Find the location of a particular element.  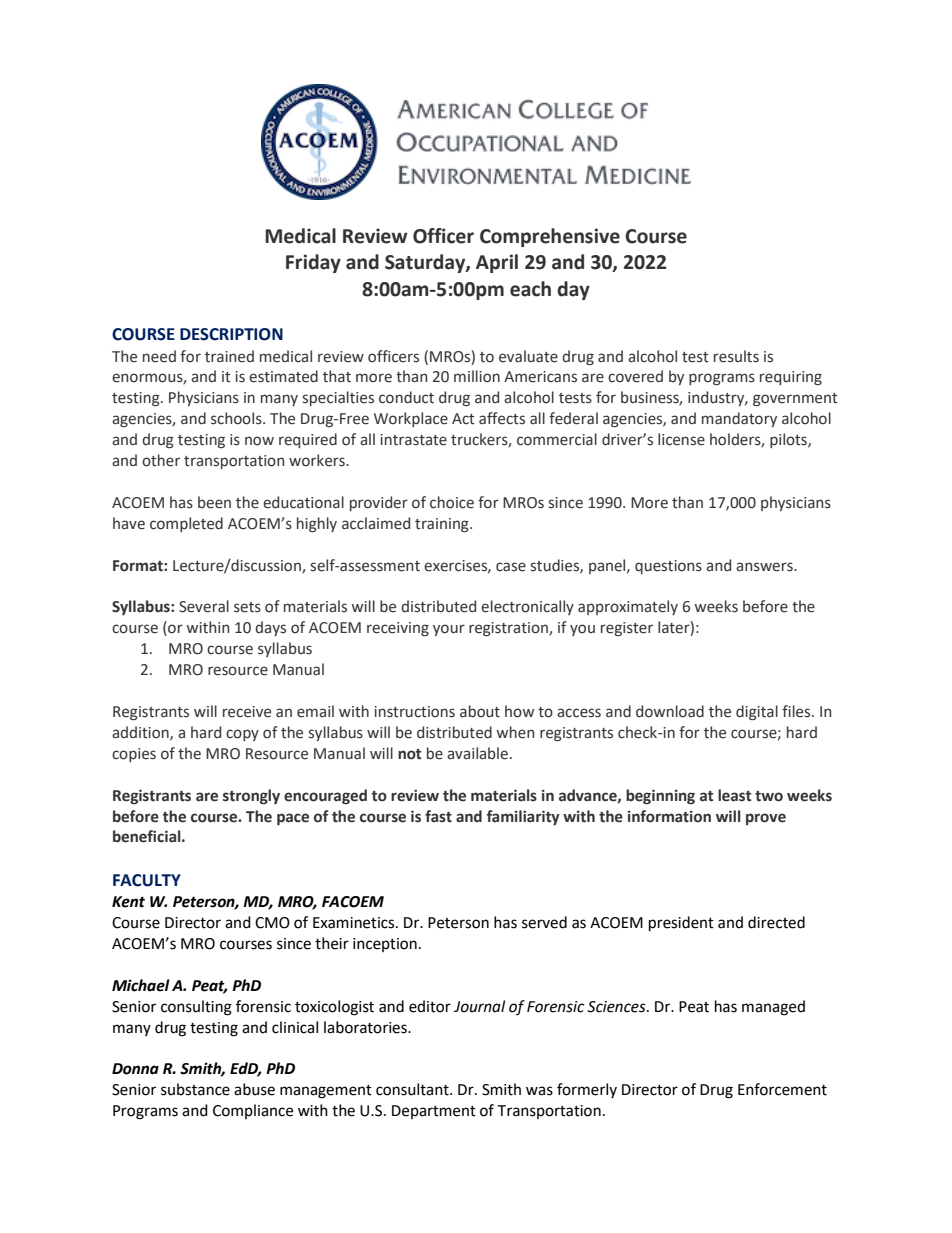

license is located at coordinates (681, 439).
